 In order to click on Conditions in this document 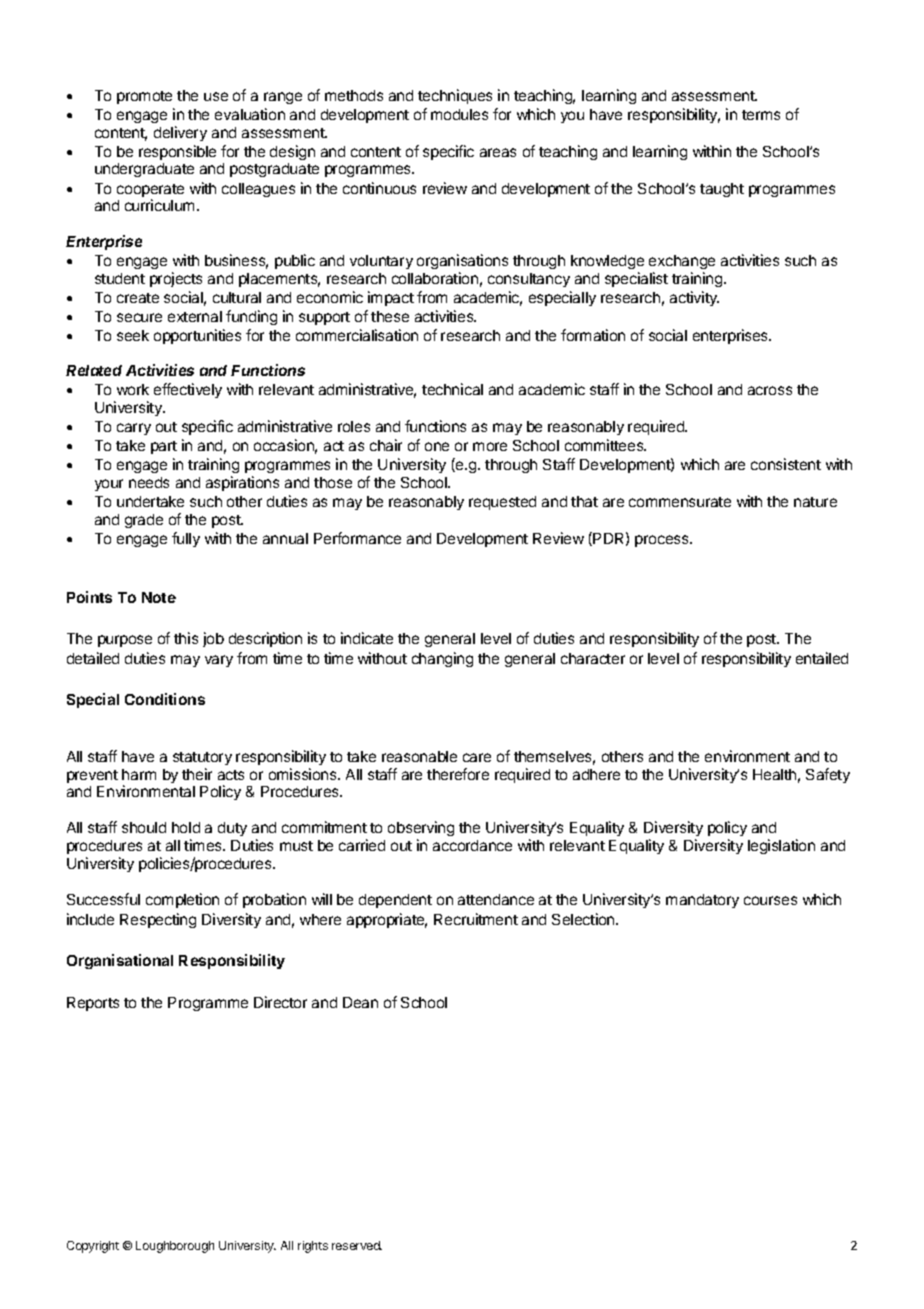, I will do `click(165, 699)`.
